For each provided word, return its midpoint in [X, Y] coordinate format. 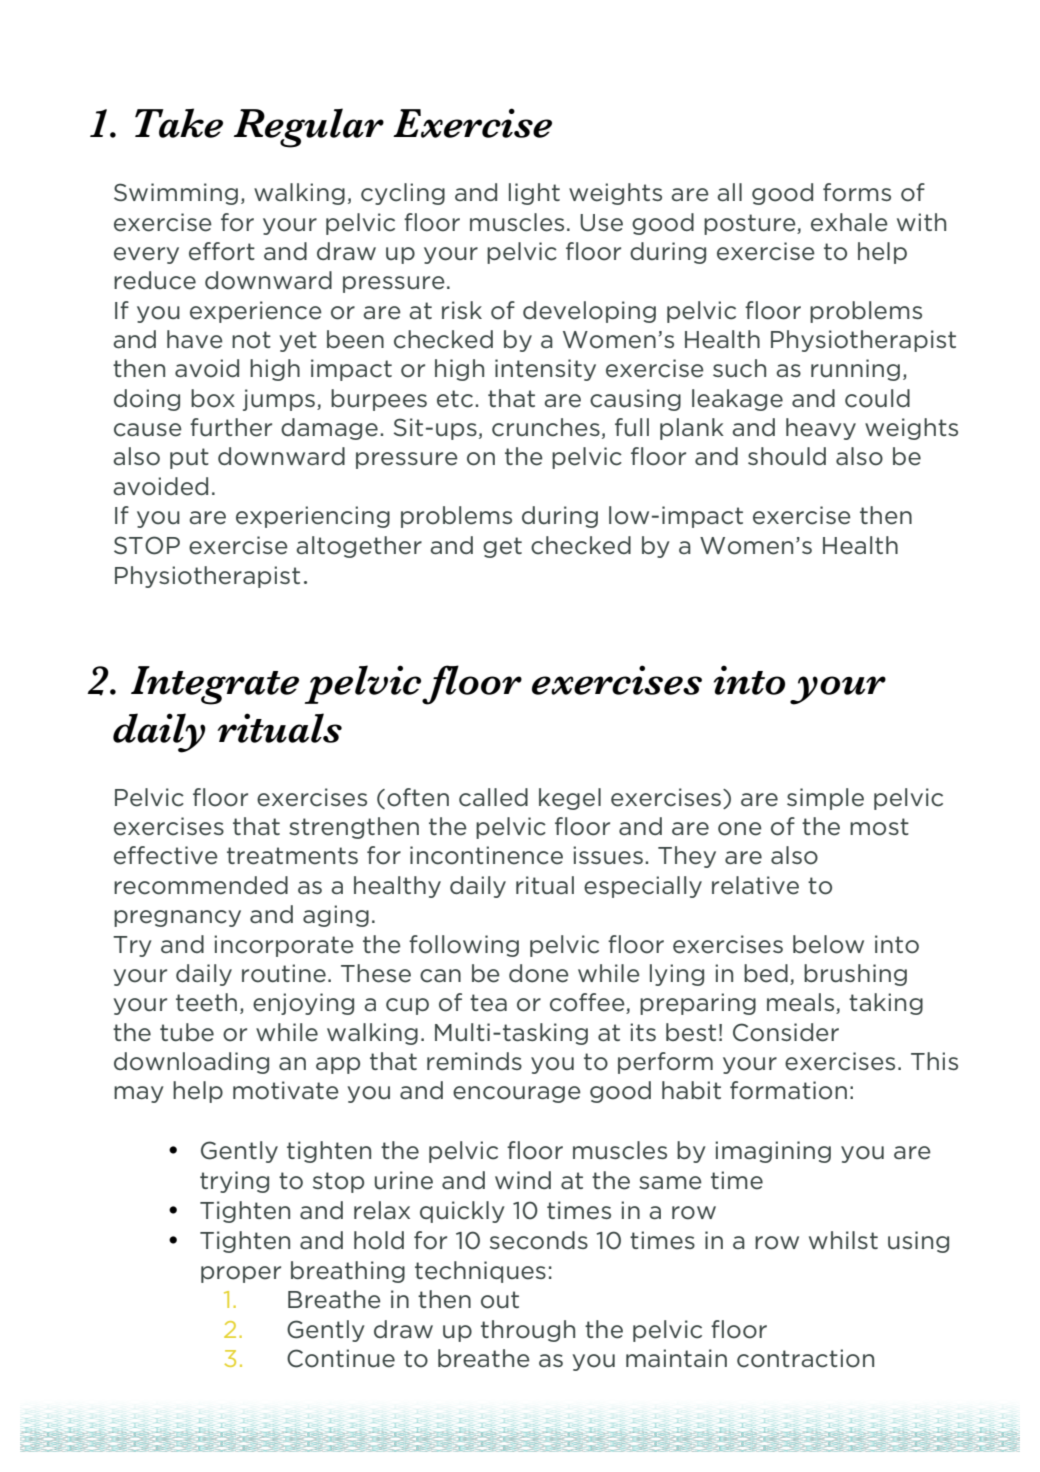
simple [825, 799]
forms [857, 192]
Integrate [215, 685]
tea [488, 1003]
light [534, 194]
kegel [570, 799]
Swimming [176, 194]
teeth [206, 1002]
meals [802, 1003]
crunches [546, 427]
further [231, 427]
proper [241, 1274]
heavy [821, 429]
